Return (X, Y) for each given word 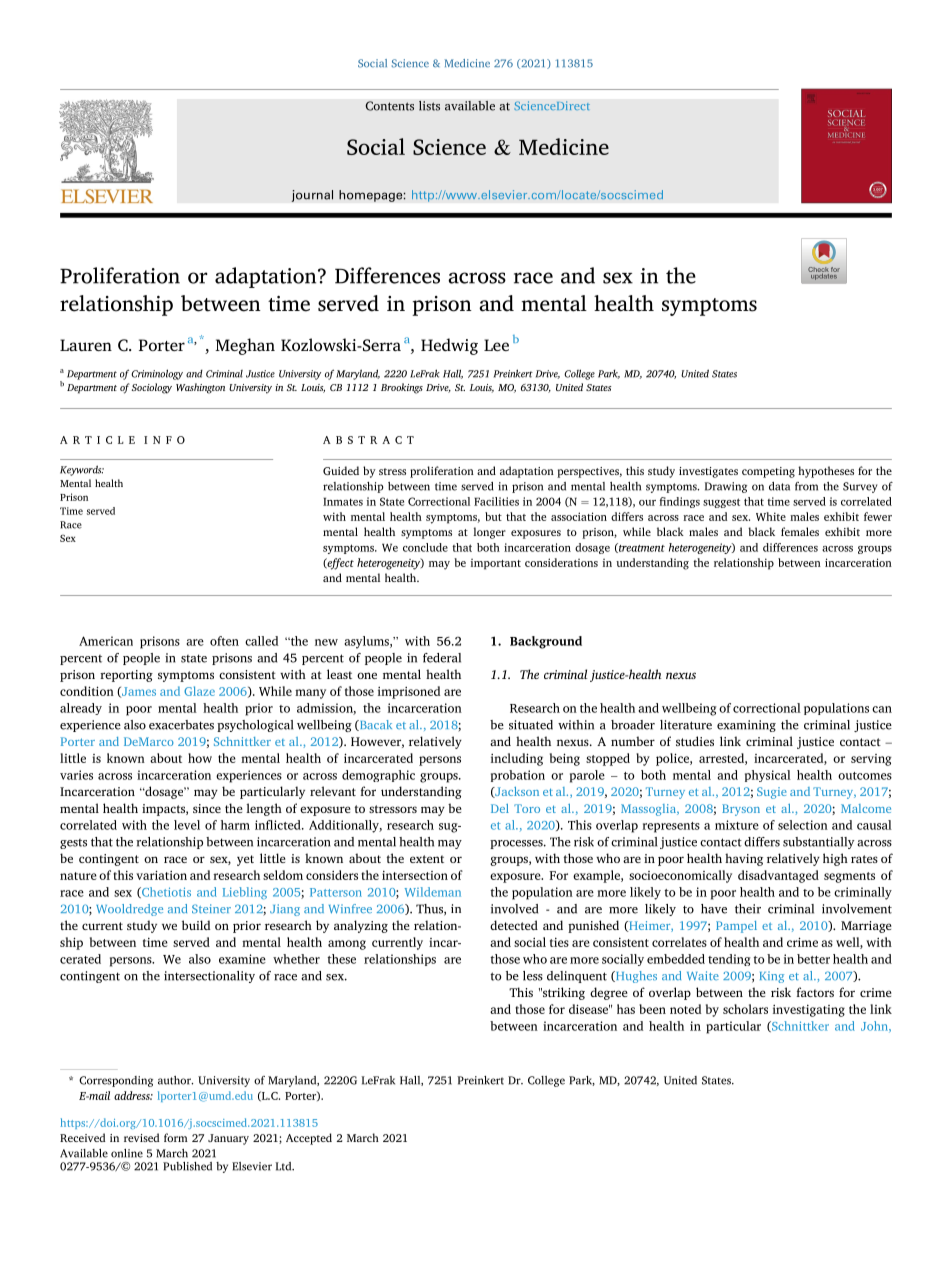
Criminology (157, 374)
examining (746, 726)
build (196, 925)
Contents (389, 106)
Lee (496, 345)
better (813, 959)
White (771, 516)
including (517, 759)
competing (768, 472)
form (176, 1137)
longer (489, 533)
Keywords (82, 470)
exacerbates (181, 725)
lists (429, 106)
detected (514, 925)
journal (312, 196)
